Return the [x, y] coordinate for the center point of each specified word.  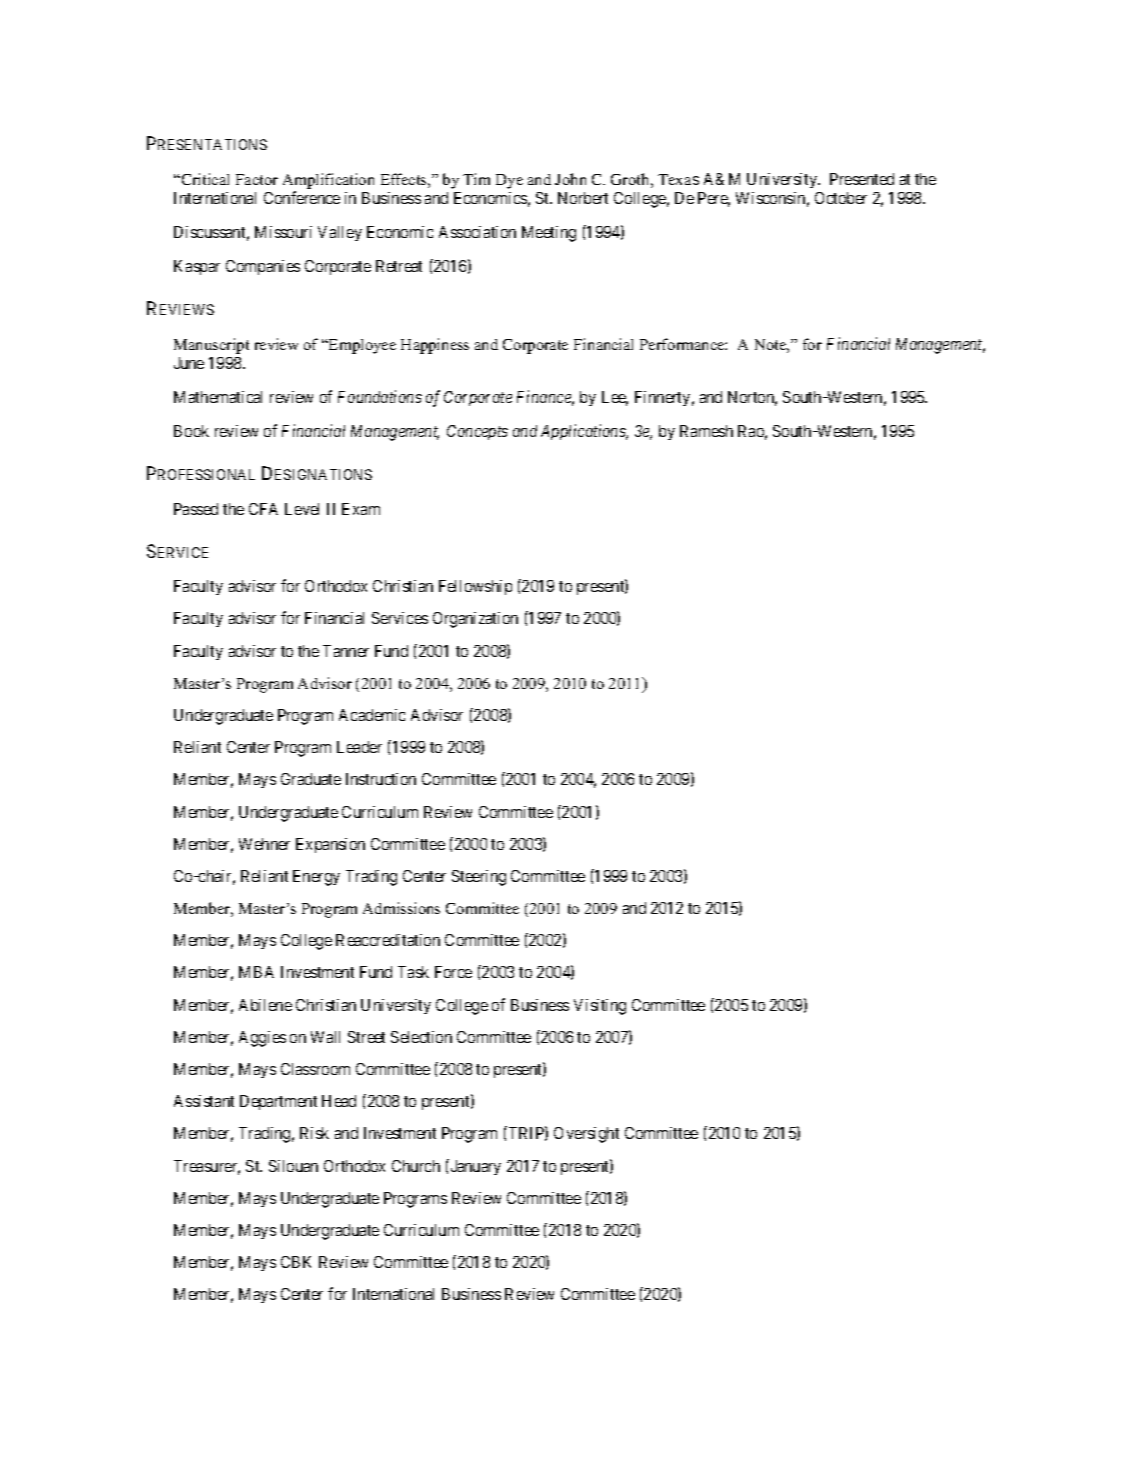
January [474, 1167]
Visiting [600, 1007]
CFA [263, 509]
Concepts [477, 432]
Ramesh [706, 431]
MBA [256, 972]
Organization [475, 620]
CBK [296, 1262]
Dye [509, 181]
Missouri [283, 232]
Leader [359, 747]
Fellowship [475, 587]
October [841, 198]
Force [453, 972]
